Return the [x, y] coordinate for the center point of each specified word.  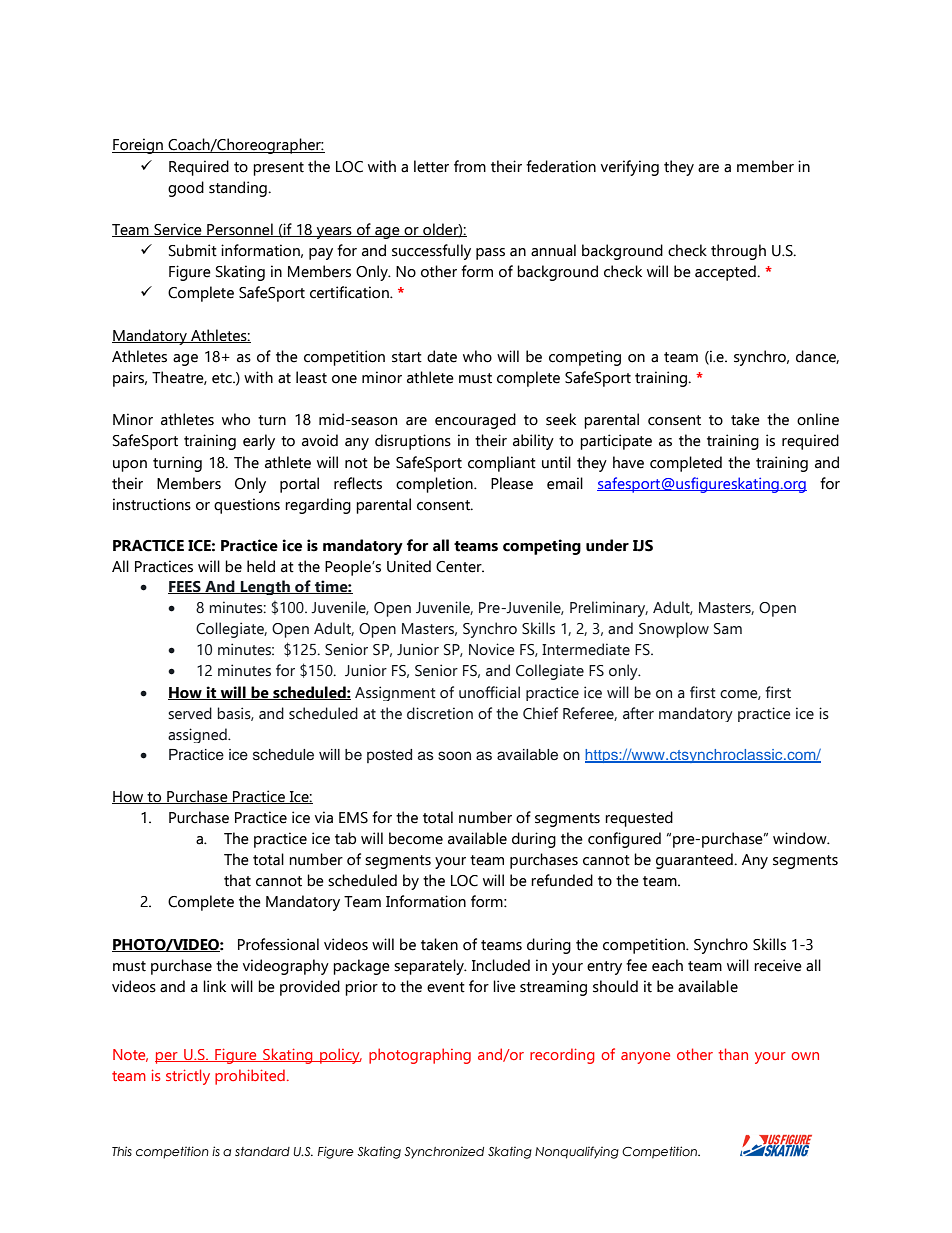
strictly [188, 1077]
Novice [492, 649]
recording [562, 1056]
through [738, 252]
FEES [185, 587]
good [186, 189]
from [470, 166]
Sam [728, 629]
